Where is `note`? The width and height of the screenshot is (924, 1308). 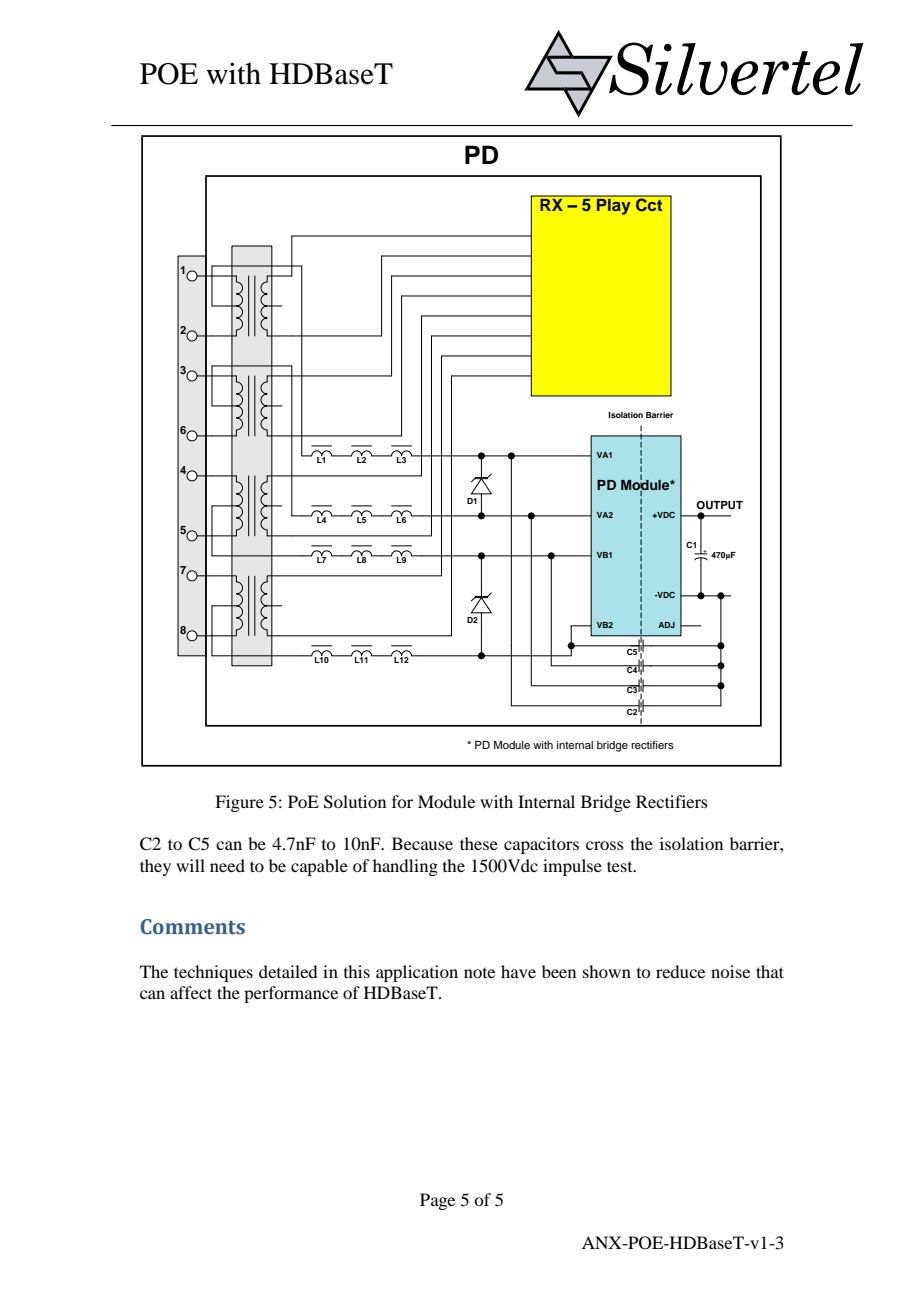
note is located at coordinates (479, 973).
